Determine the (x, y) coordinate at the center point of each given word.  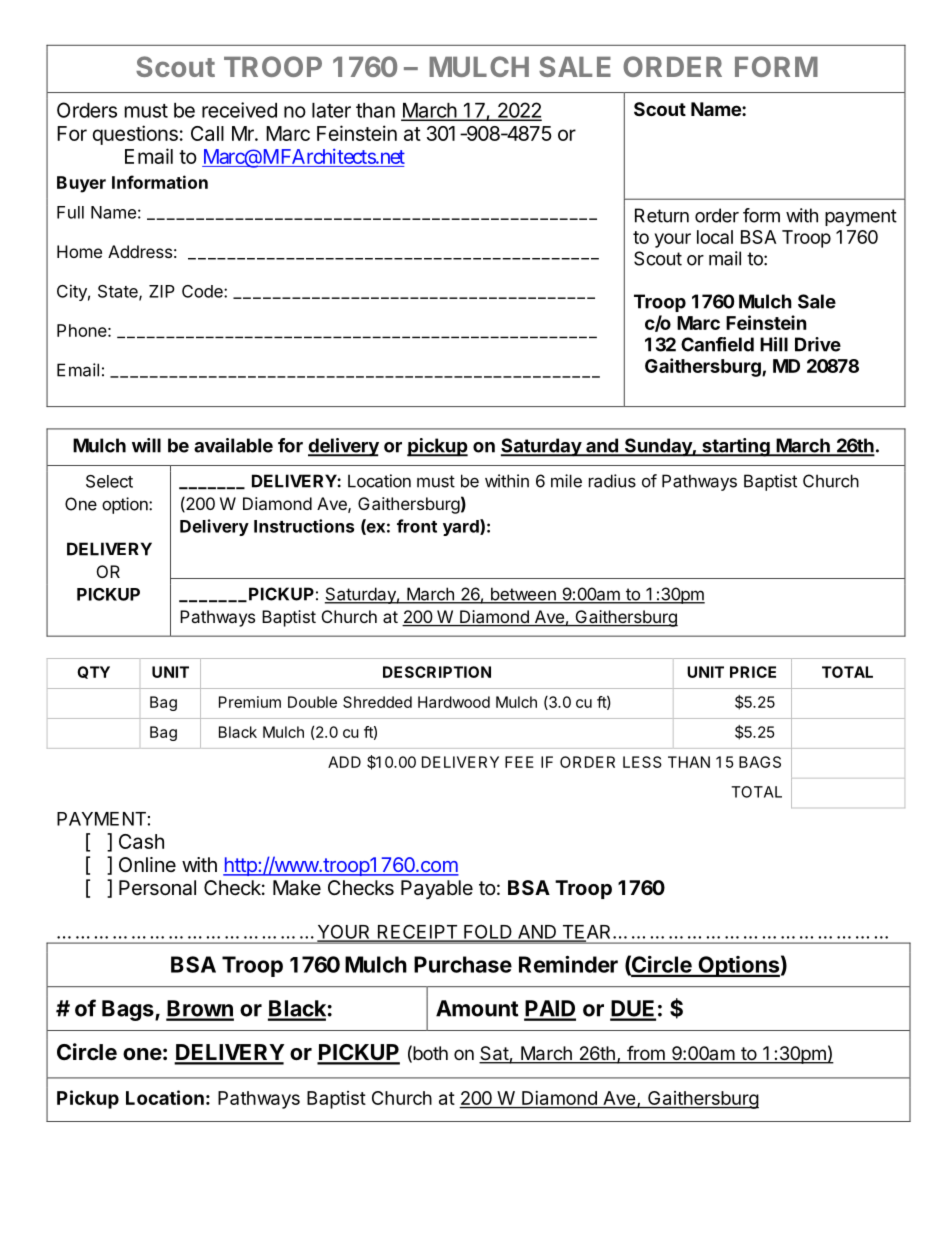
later (331, 110)
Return (662, 215)
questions (135, 135)
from (646, 1054)
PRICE (753, 672)
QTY (93, 672)
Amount (477, 1008)
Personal (157, 888)
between (523, 595)
